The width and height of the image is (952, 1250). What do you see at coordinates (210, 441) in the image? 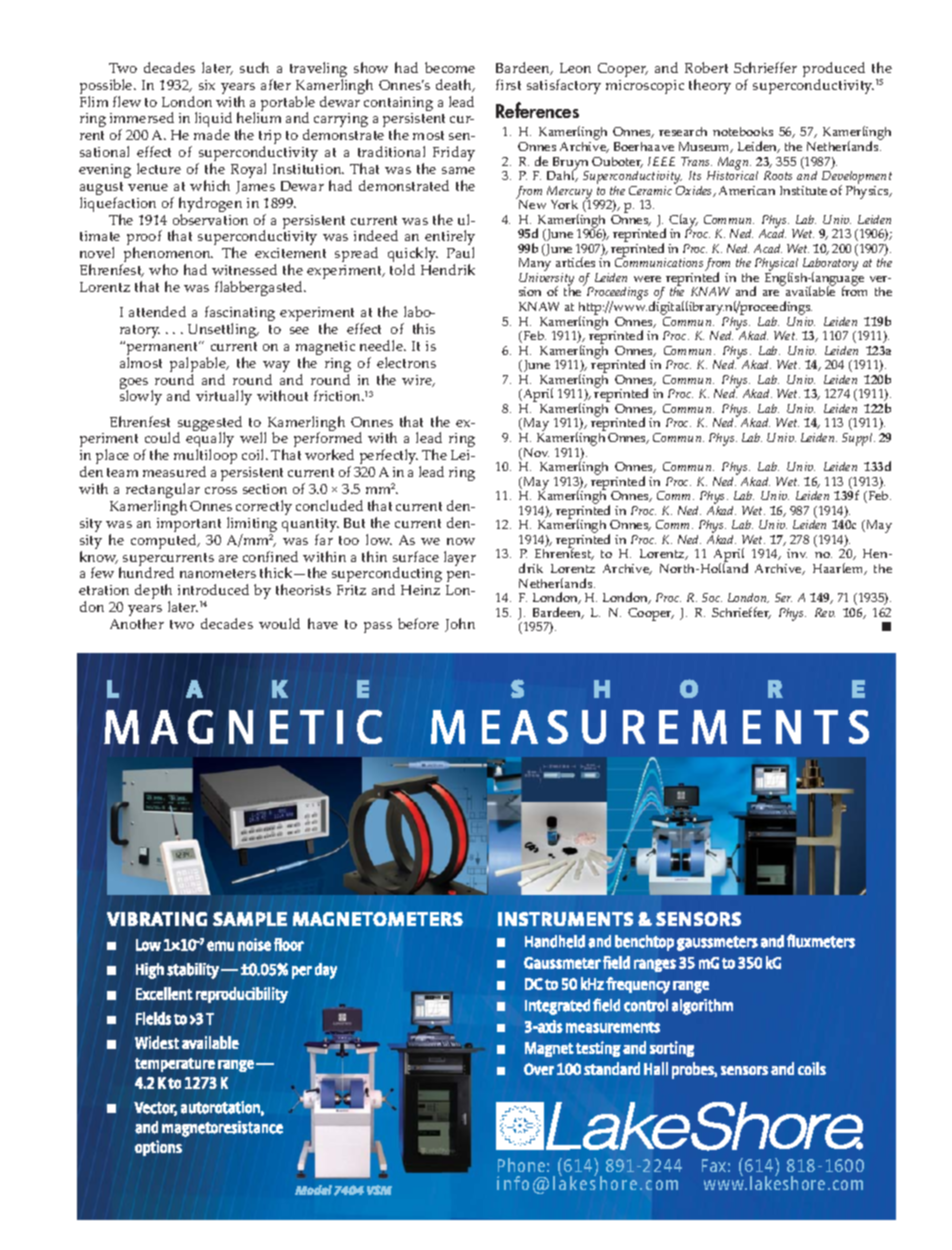
I see `equally` at bounding box center [210, 441].
